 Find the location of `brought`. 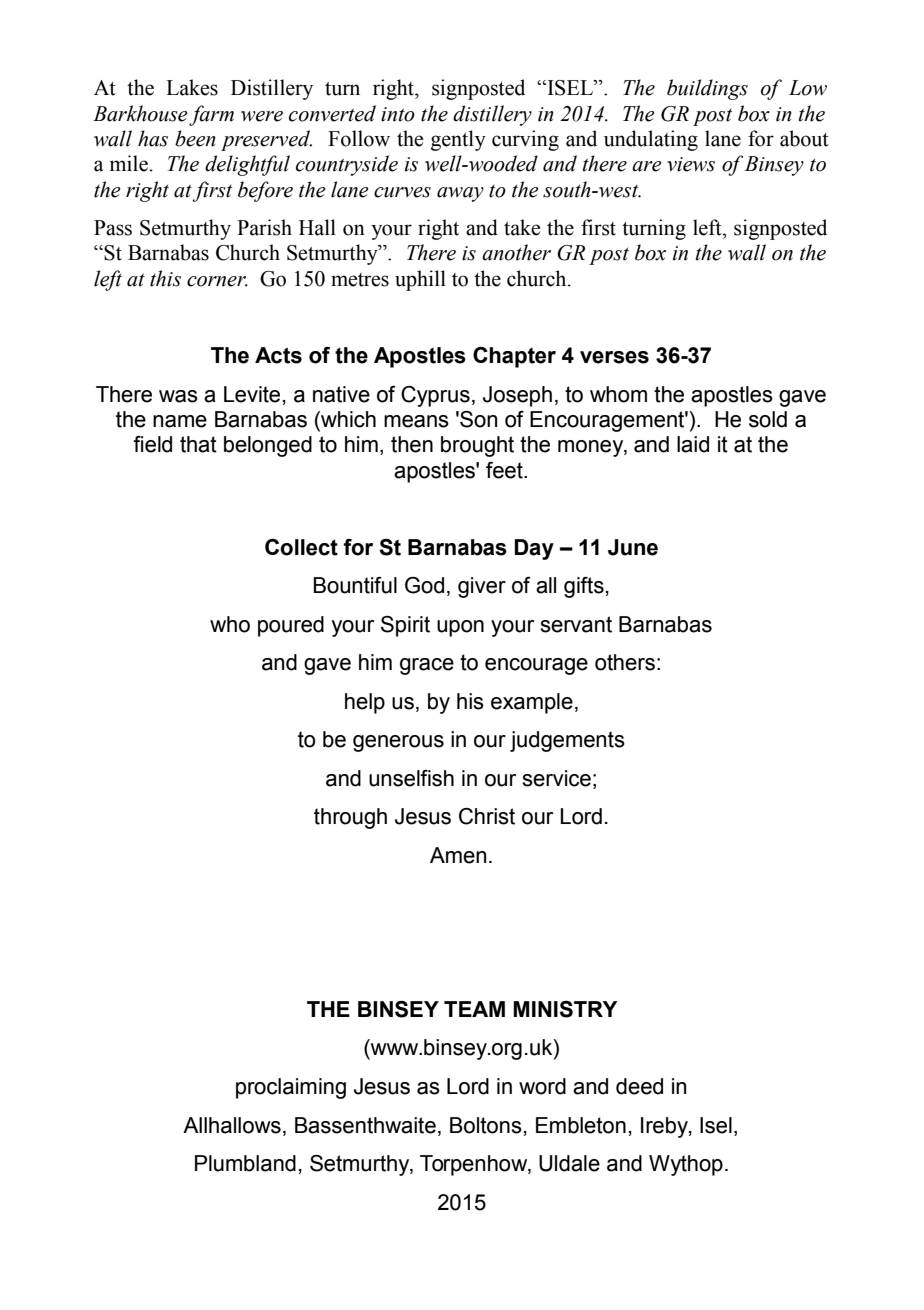

brought is located at coordinates (477, 446).
